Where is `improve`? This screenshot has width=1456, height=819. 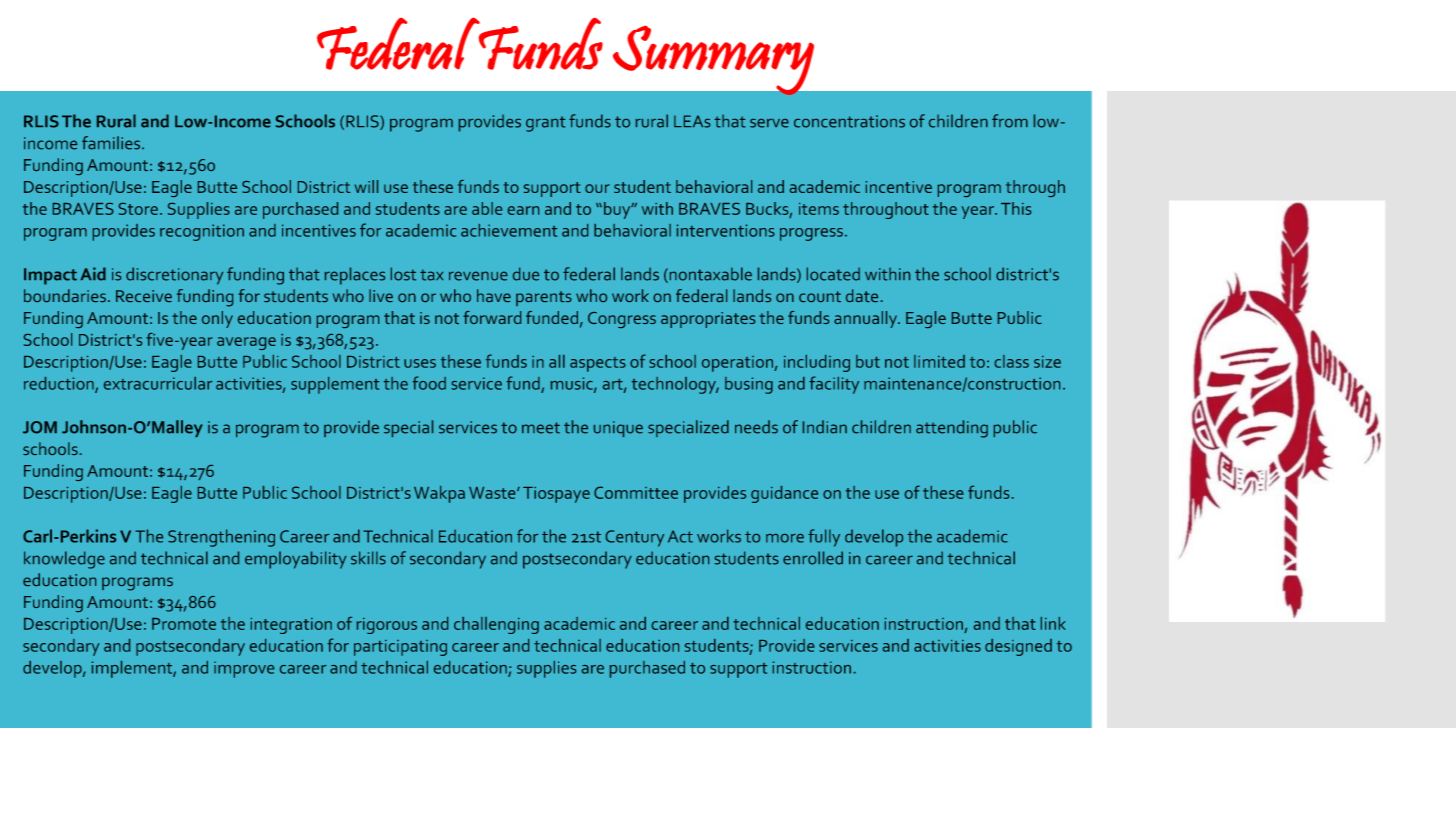
improve is located at coordinates (244, 669).
